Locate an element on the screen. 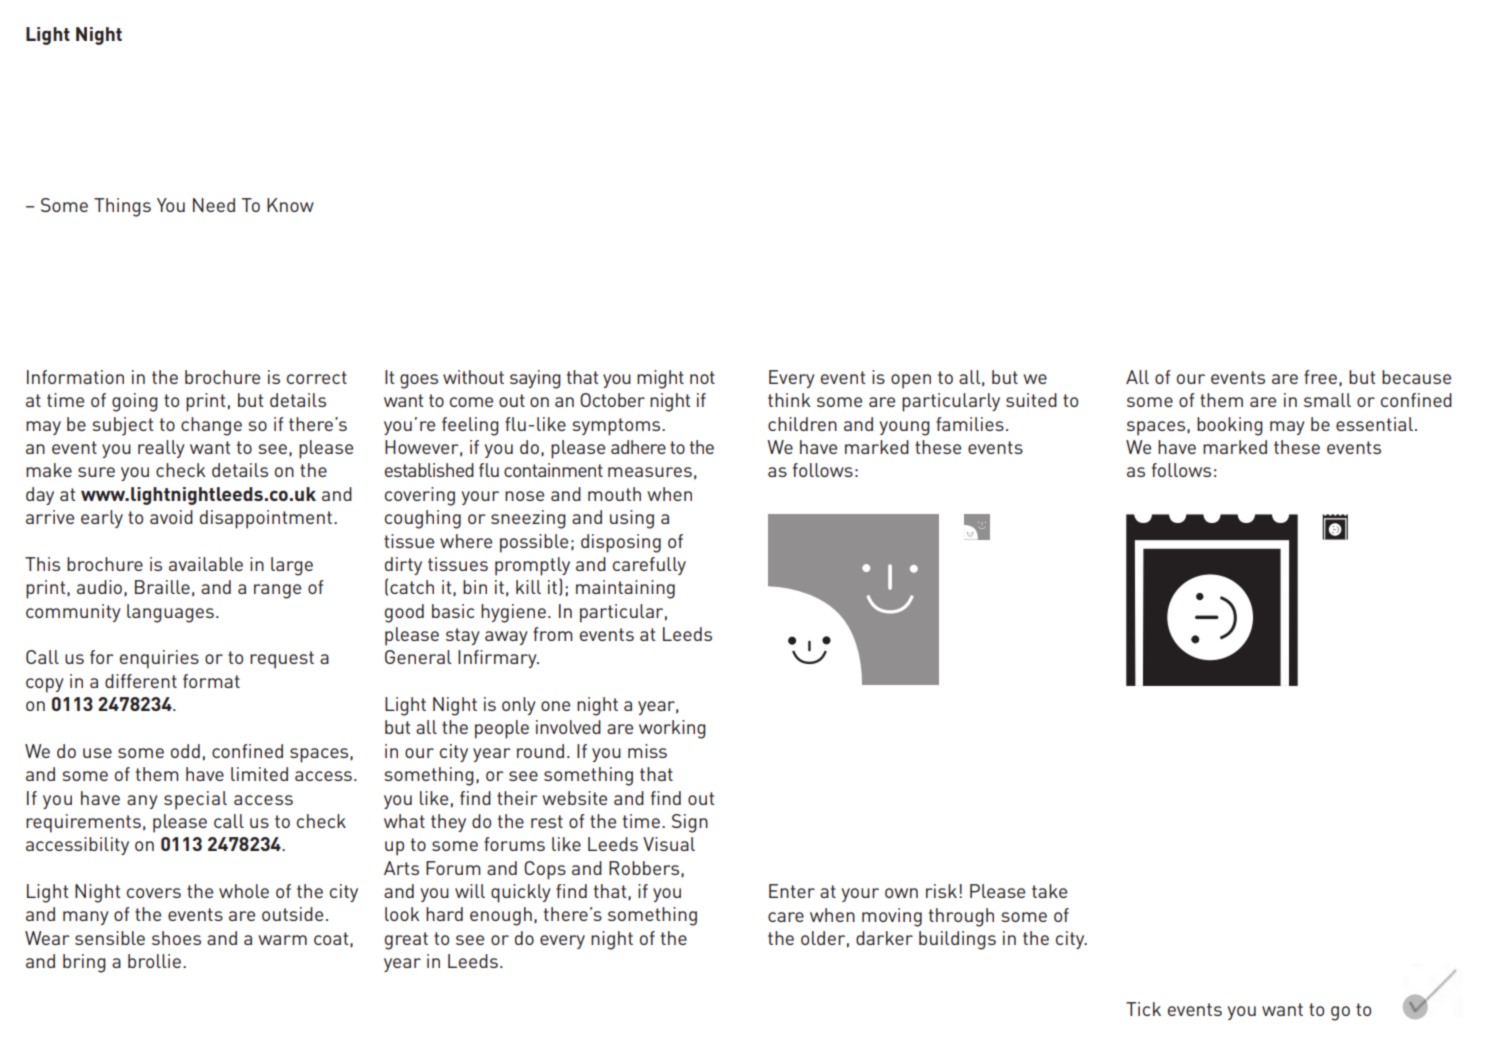 This screenshot has width=1485, height=1054. booking is located at coordinates (1230, 426).
